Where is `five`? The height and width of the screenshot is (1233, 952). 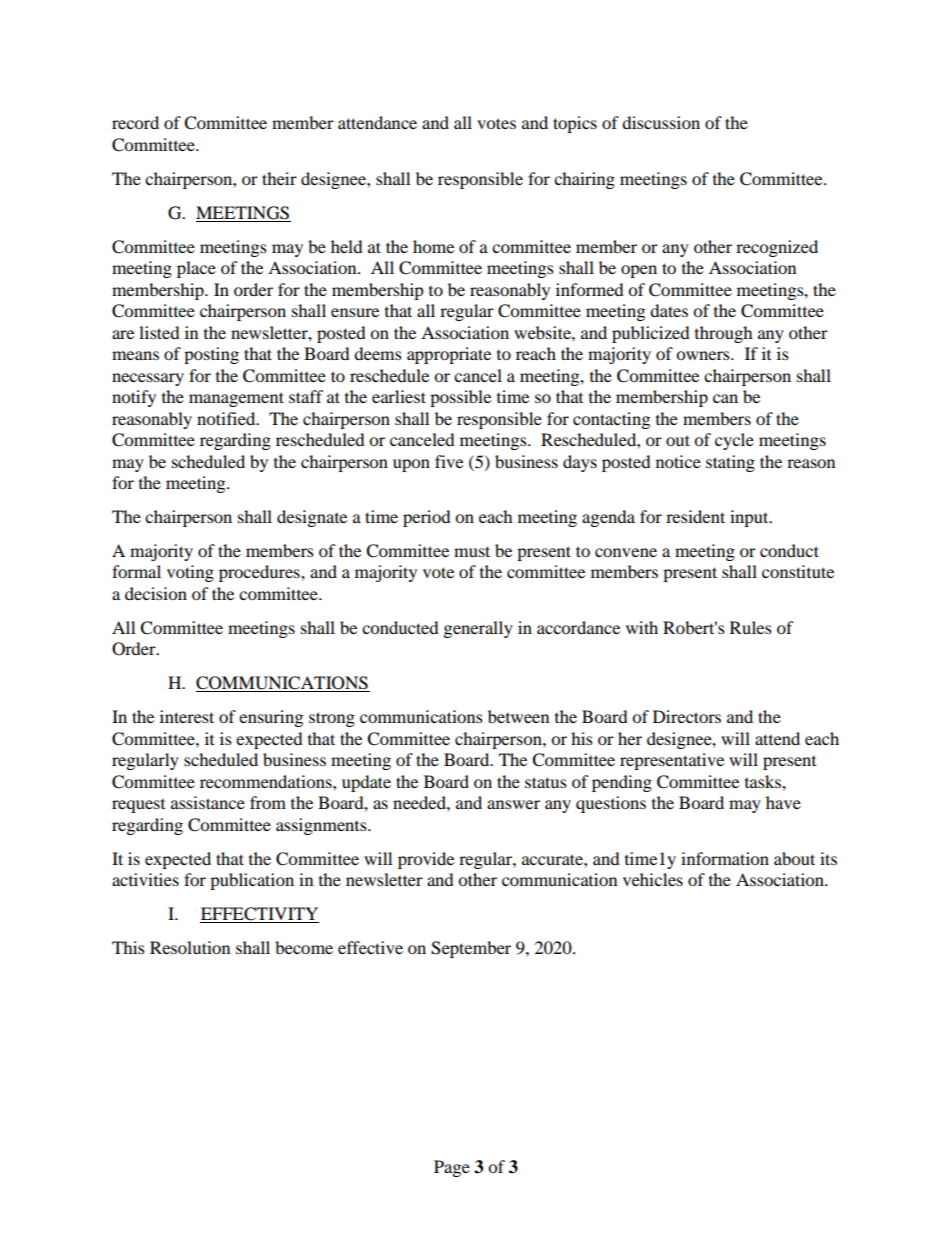 five is located at coordinates (449, 461).
